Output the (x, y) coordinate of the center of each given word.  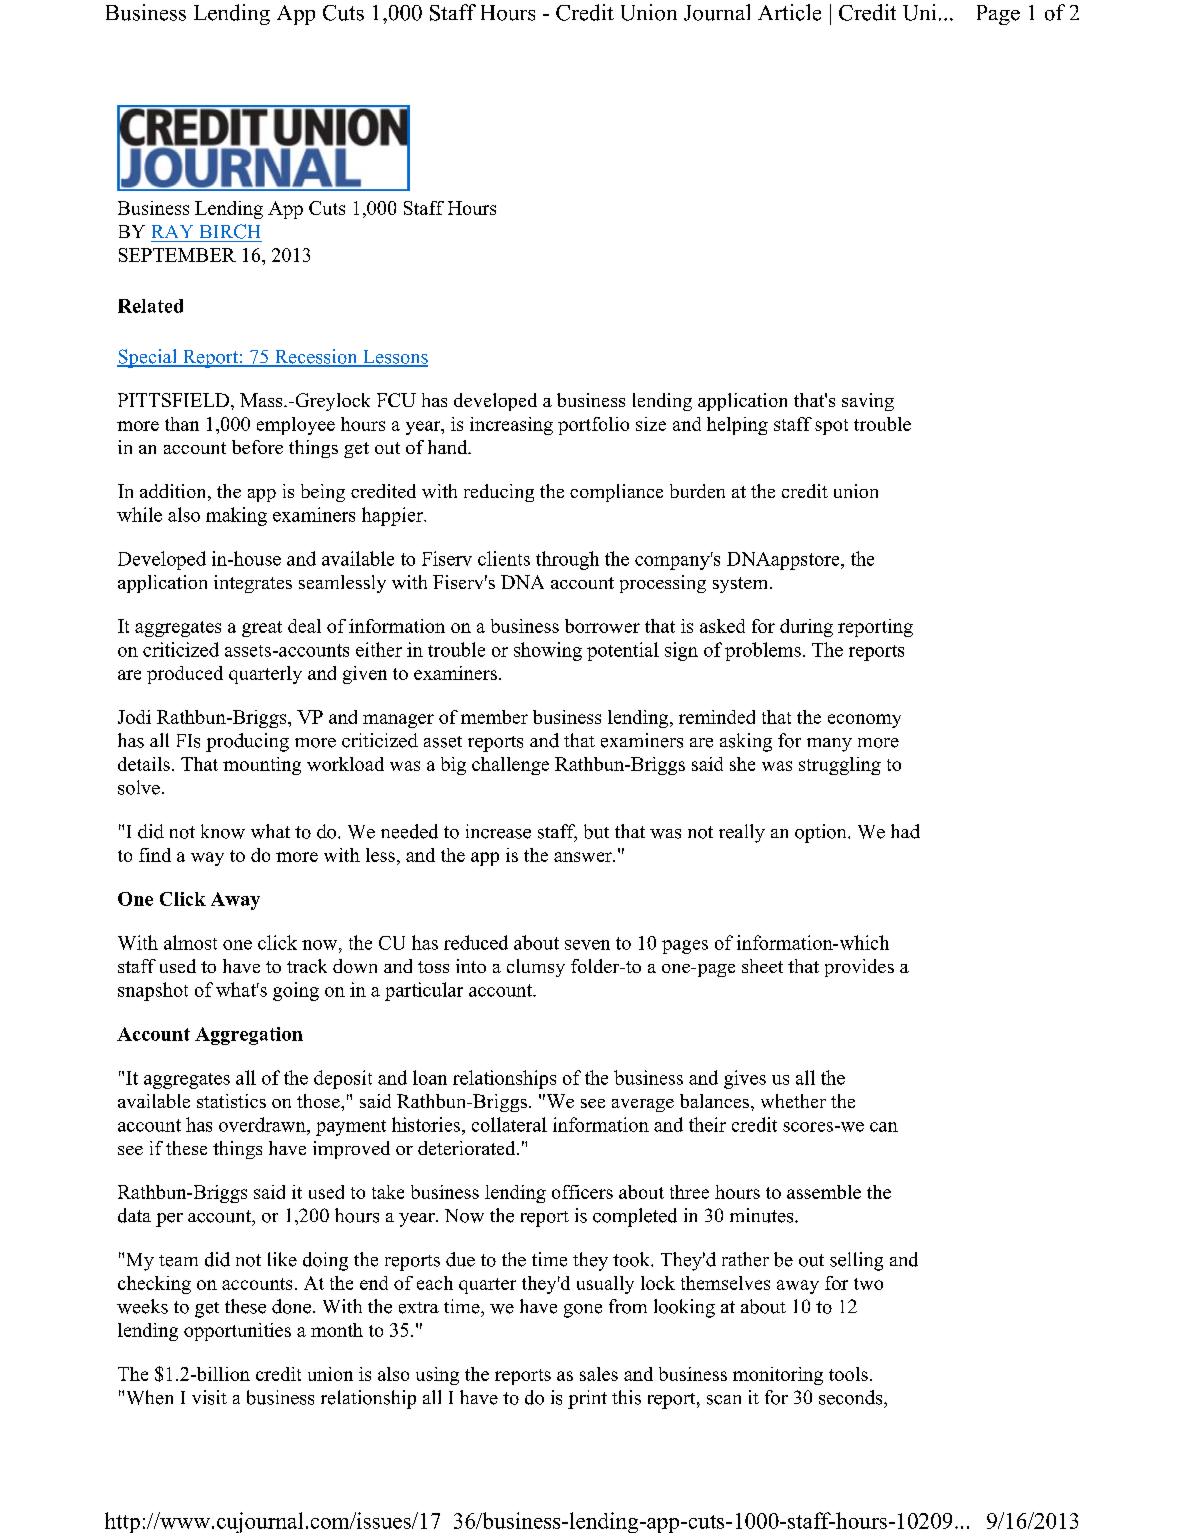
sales (599, 1374)
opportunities (237, 1332)
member (494, 717)
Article (789, 12)
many (829, 745)
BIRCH (230, 231)
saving (868, 402)
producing (247, 742)
